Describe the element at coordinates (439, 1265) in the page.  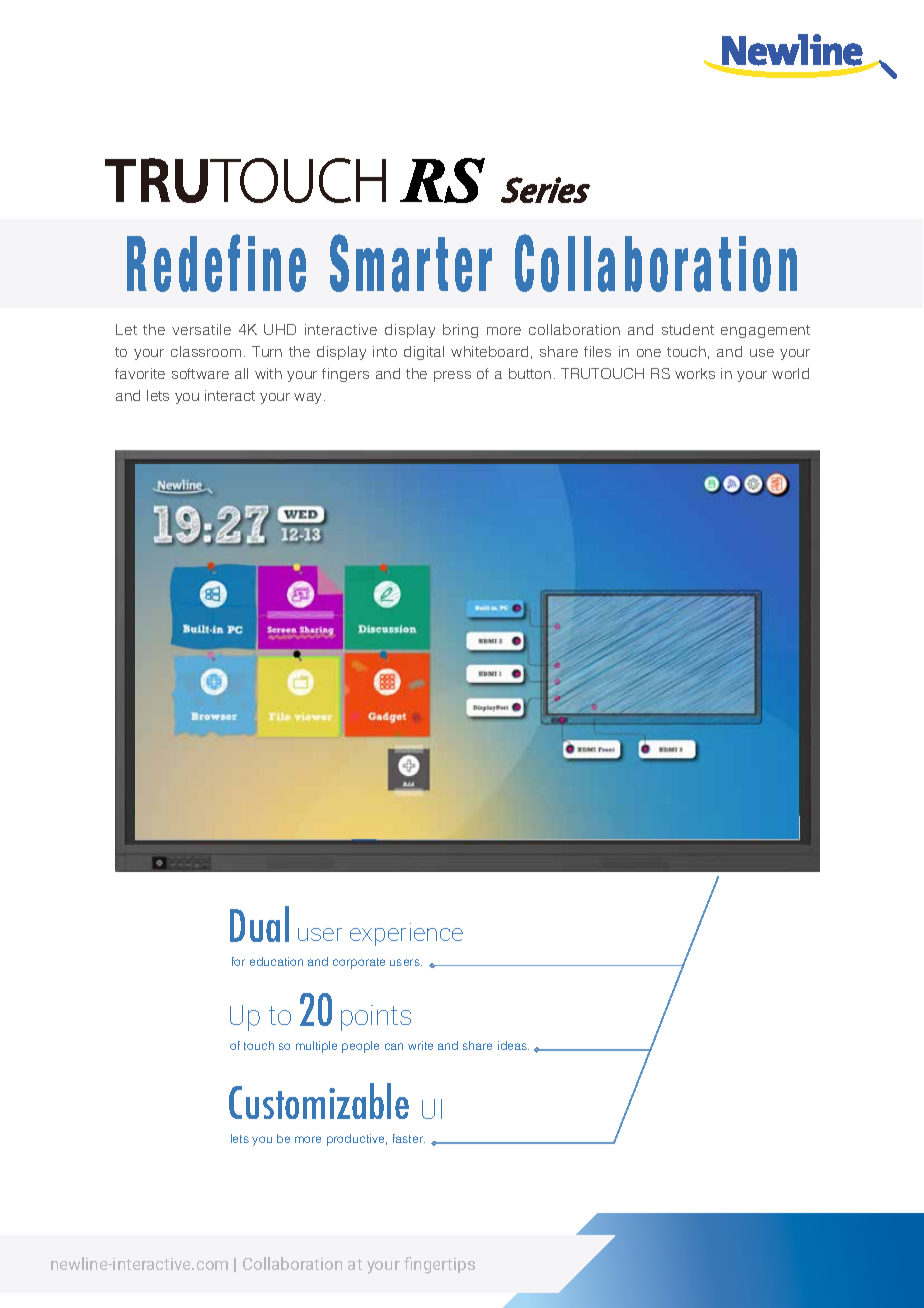
I see `fingertips` at that location.
